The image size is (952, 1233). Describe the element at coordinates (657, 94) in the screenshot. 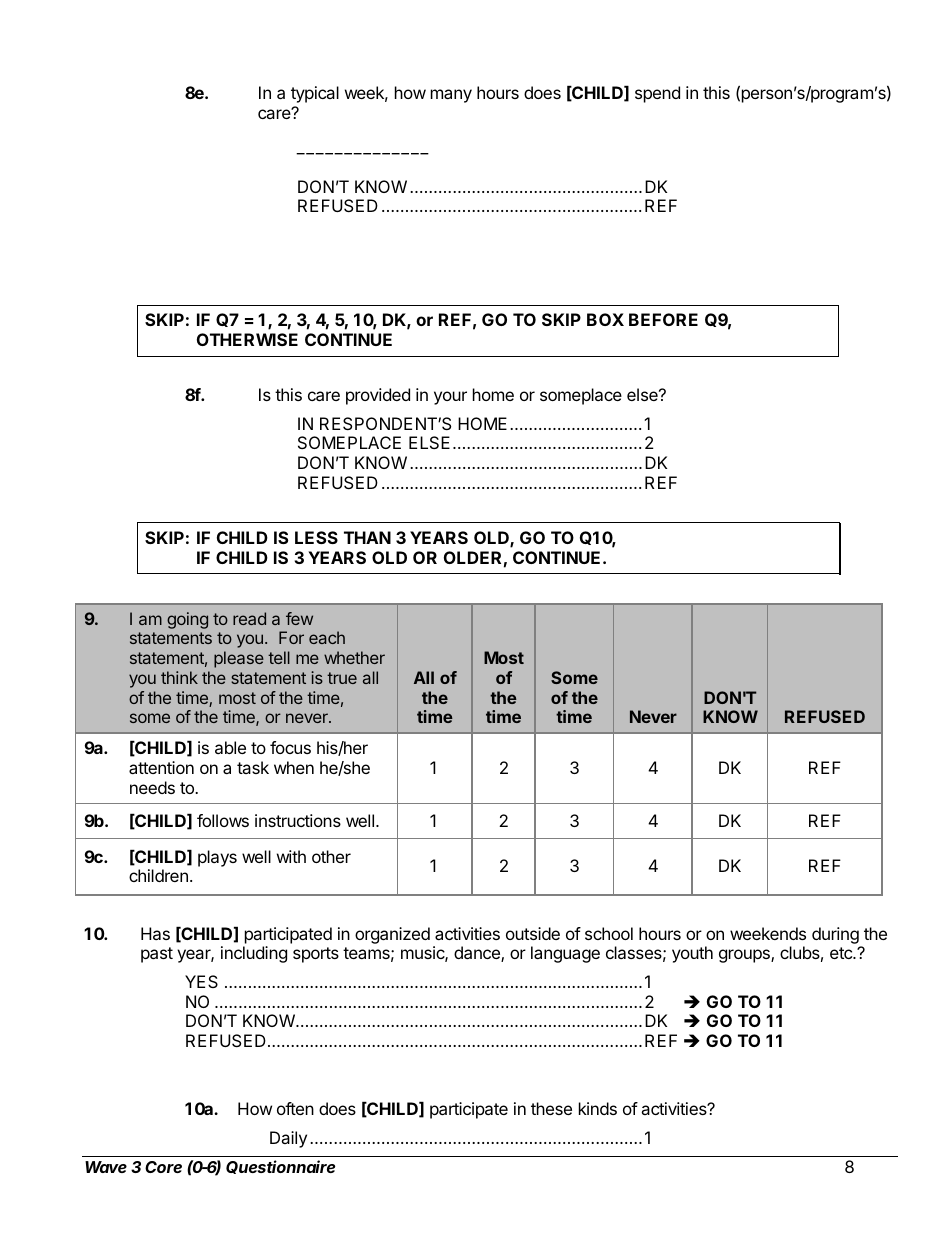

I see `spend` at that location.
